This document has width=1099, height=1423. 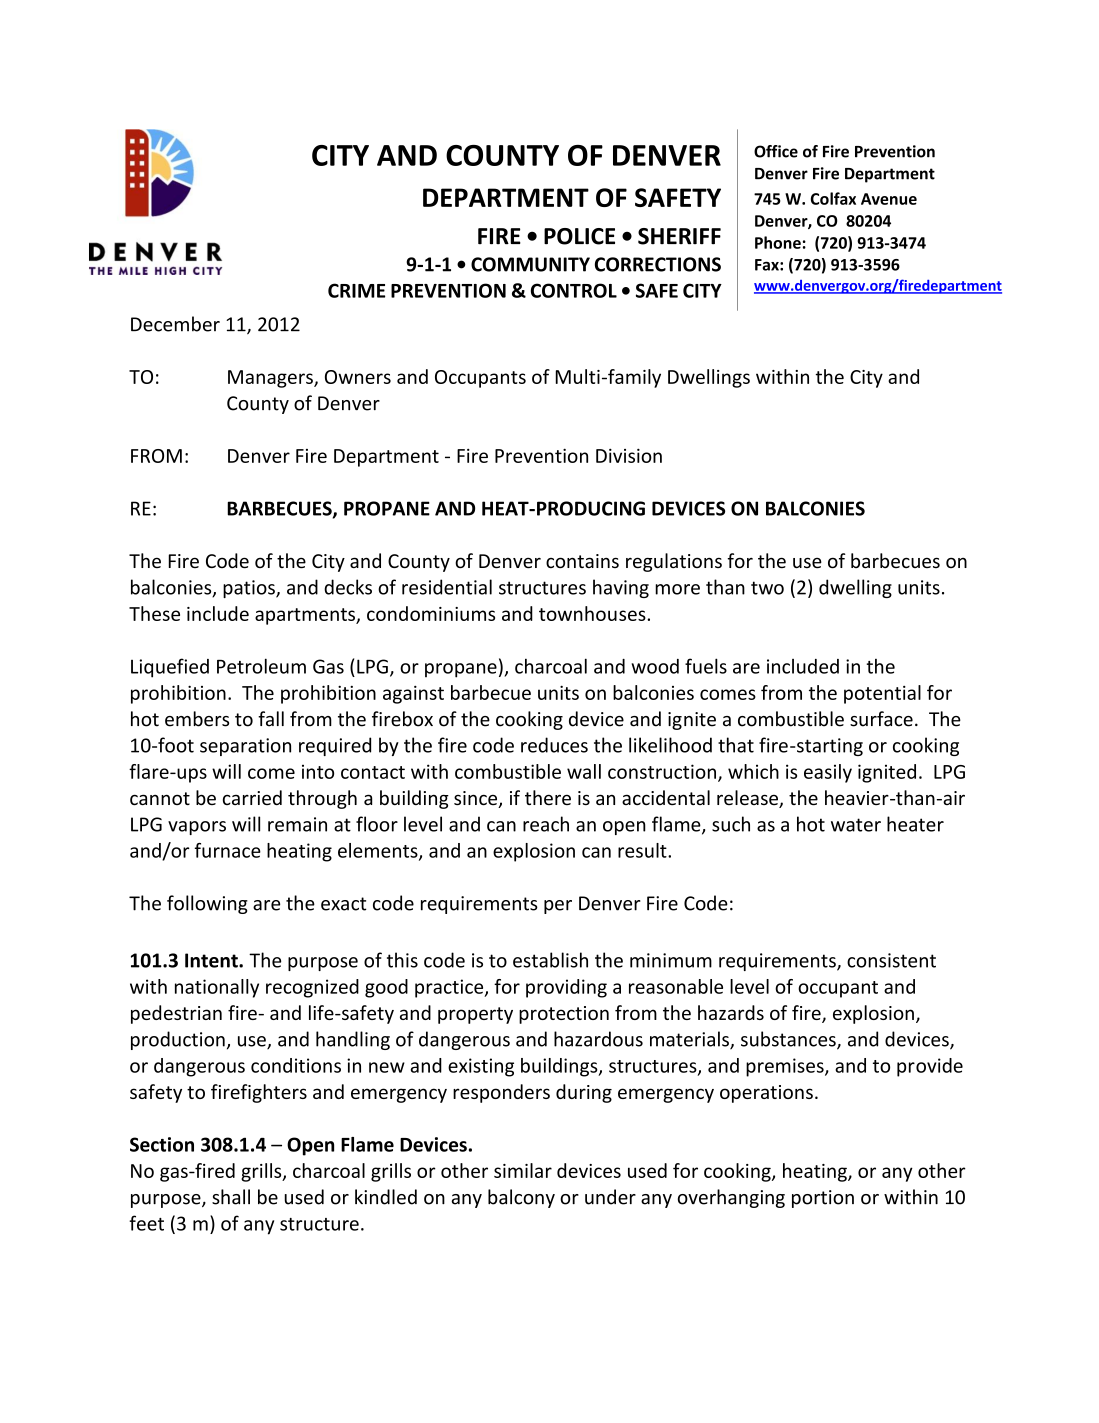 I want to click on POLICE, so click(x=579, y=236).
